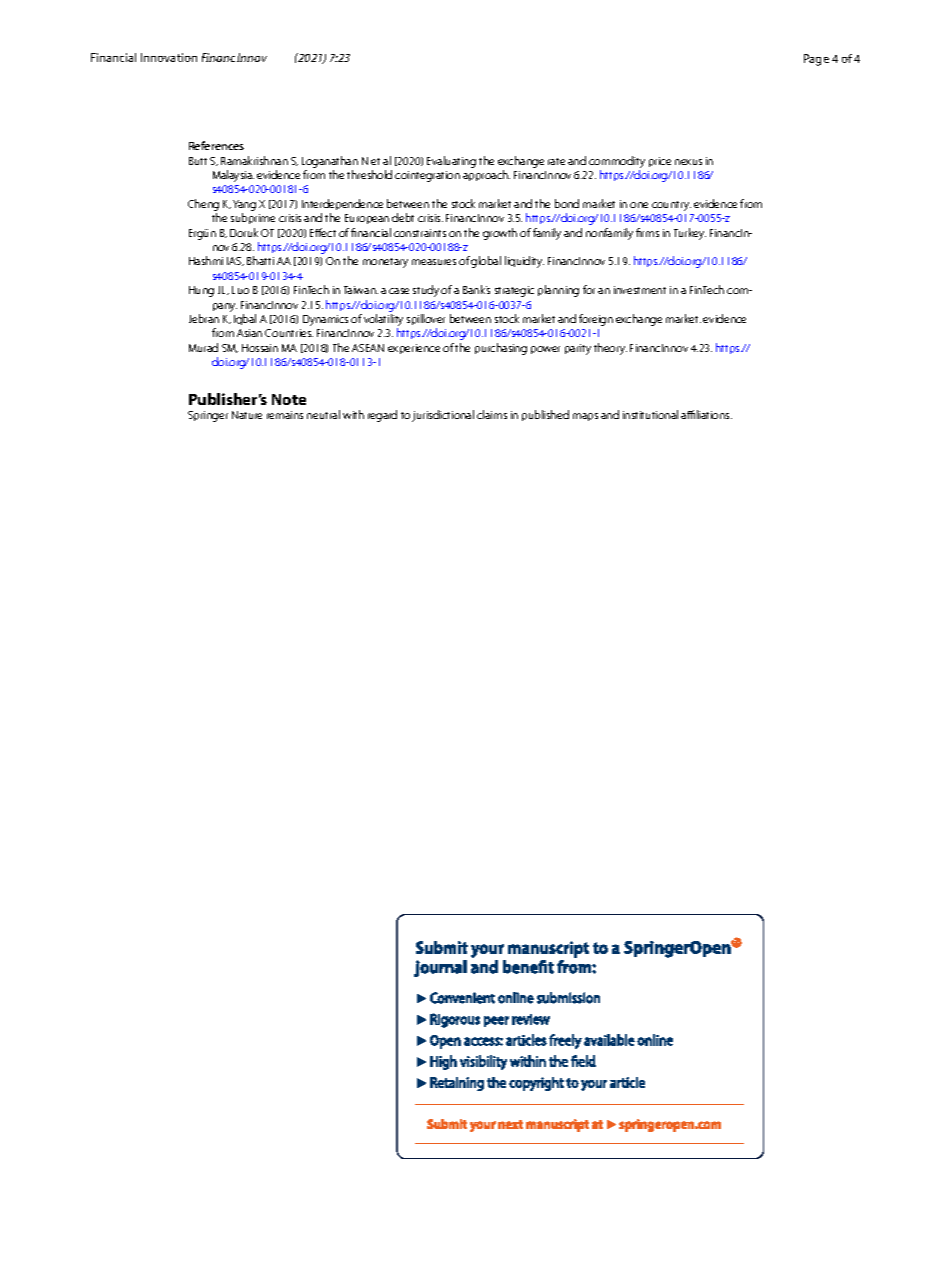 Image resolution: width=952 pixels, height=1265 pixels. What do you see at coordinates (216, 145) in the screenshot?
I see `References` at bounding box center [216, 145].
